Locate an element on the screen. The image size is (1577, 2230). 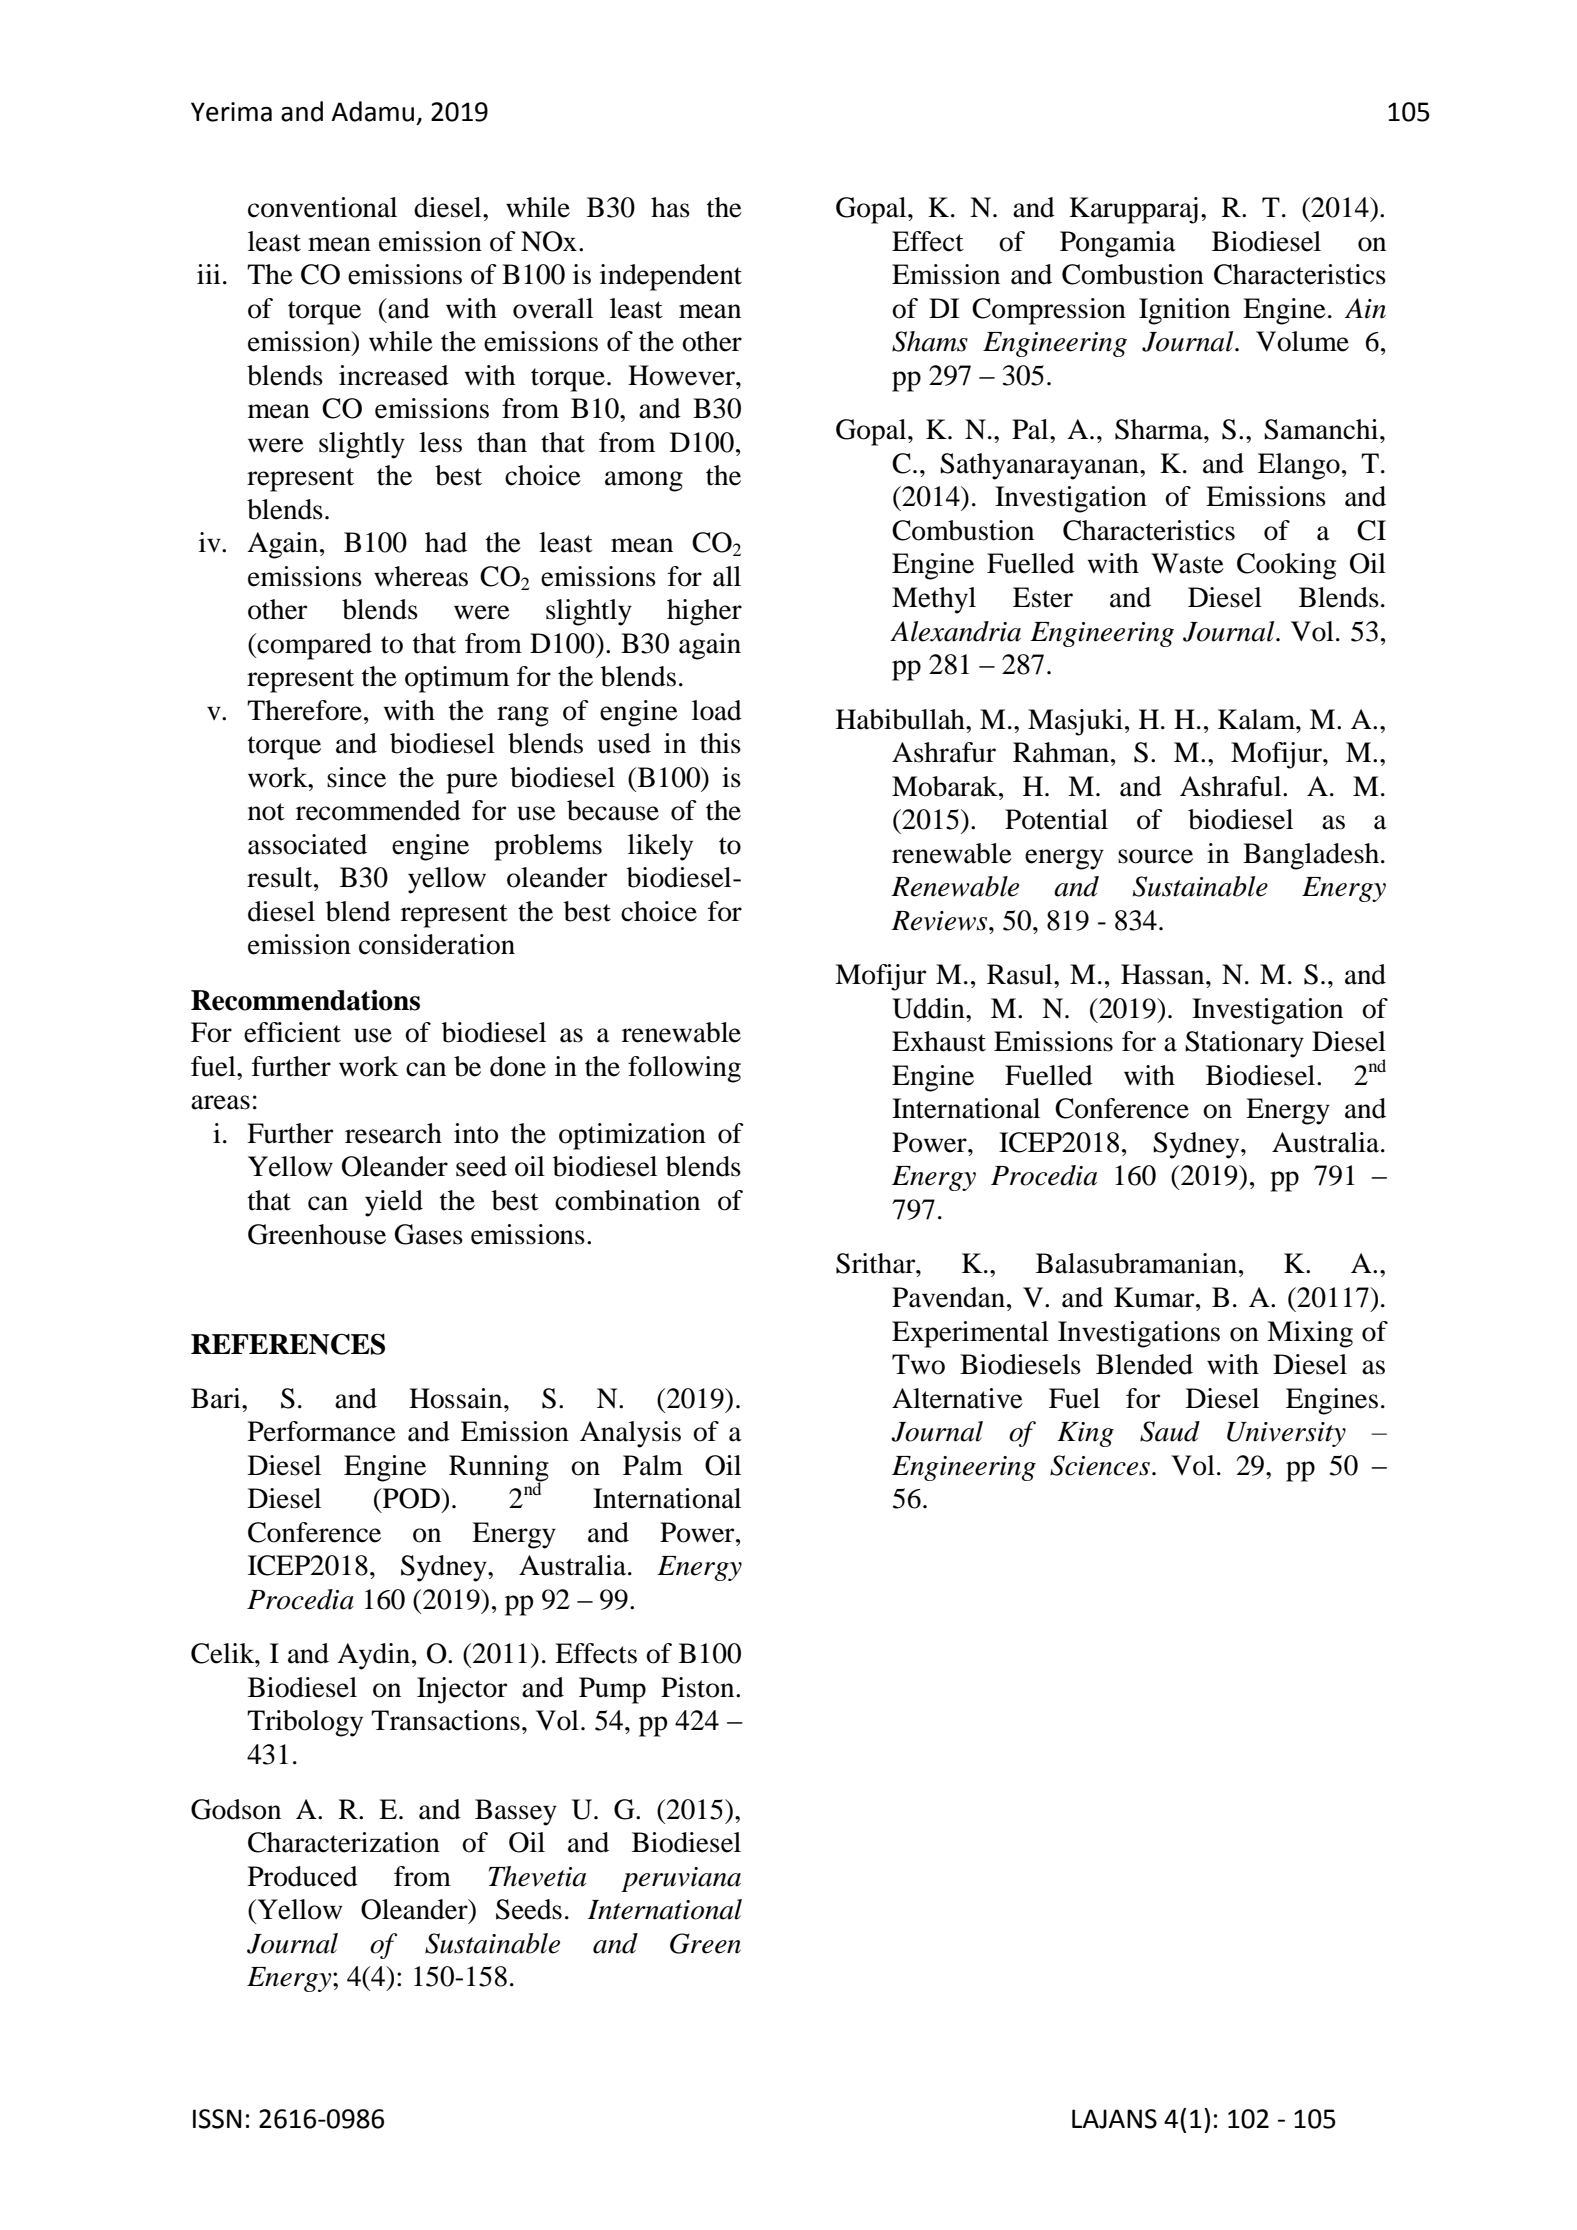
ISSN is located at coordinates (217, 2119).
